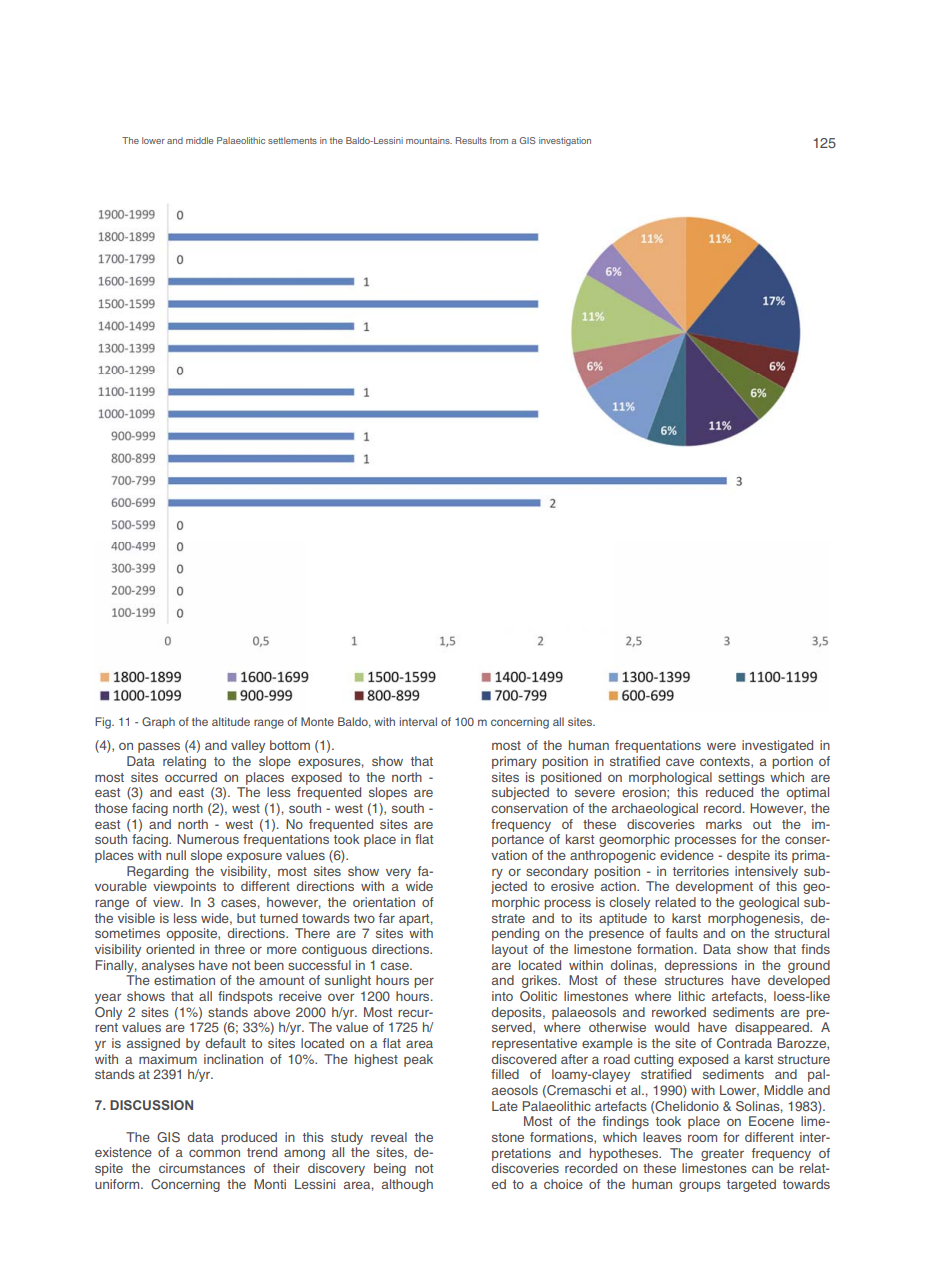  What do you see at coordinates (724, 824) in the screenshot?
I see `marks` at bounding box center [724, 824].
